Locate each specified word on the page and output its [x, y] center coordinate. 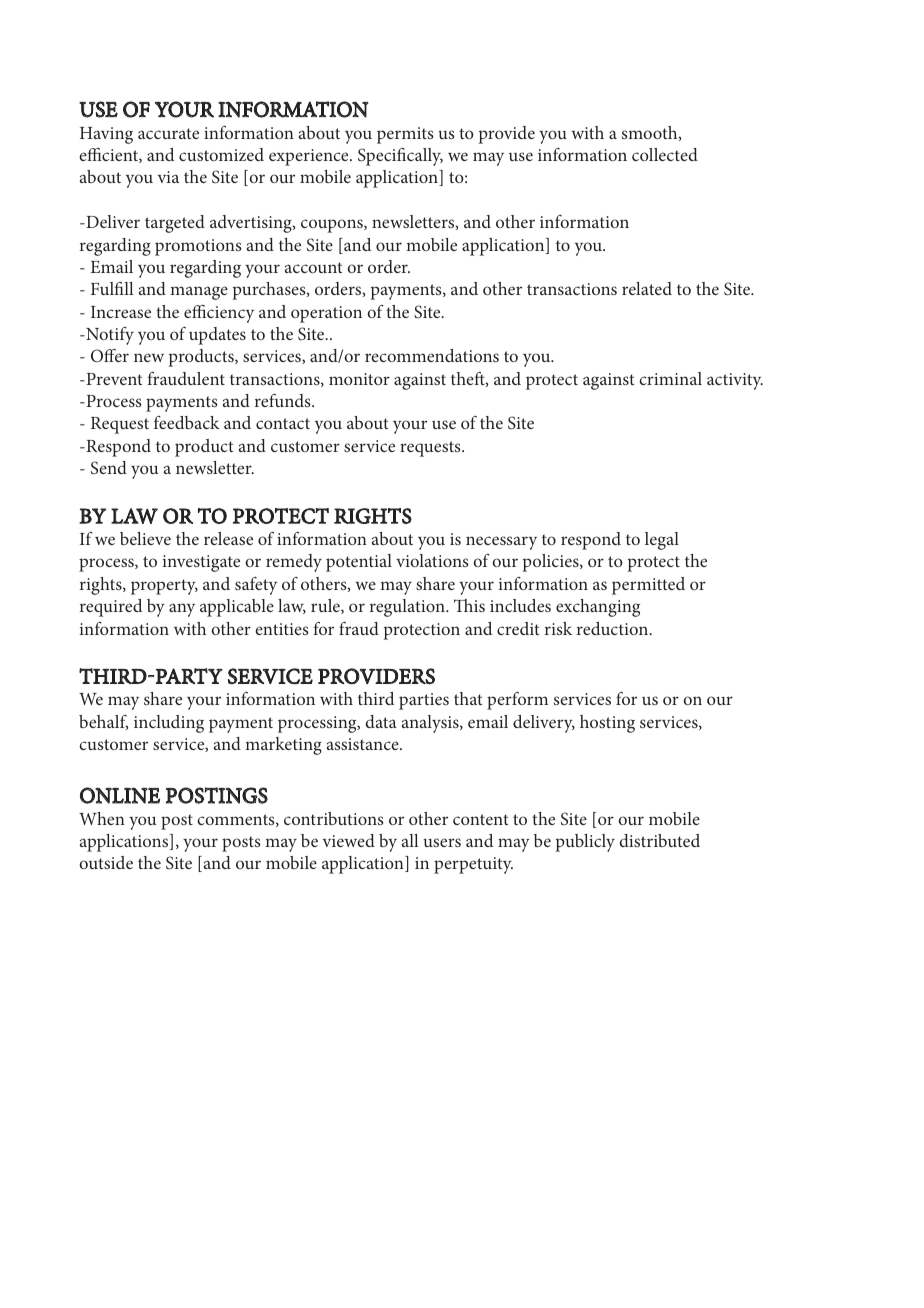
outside [106, 862]
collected [665, 154]
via [168, 177]
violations [432, 560]
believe [145, 538]
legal [662, 541]
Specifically [400, 157]
